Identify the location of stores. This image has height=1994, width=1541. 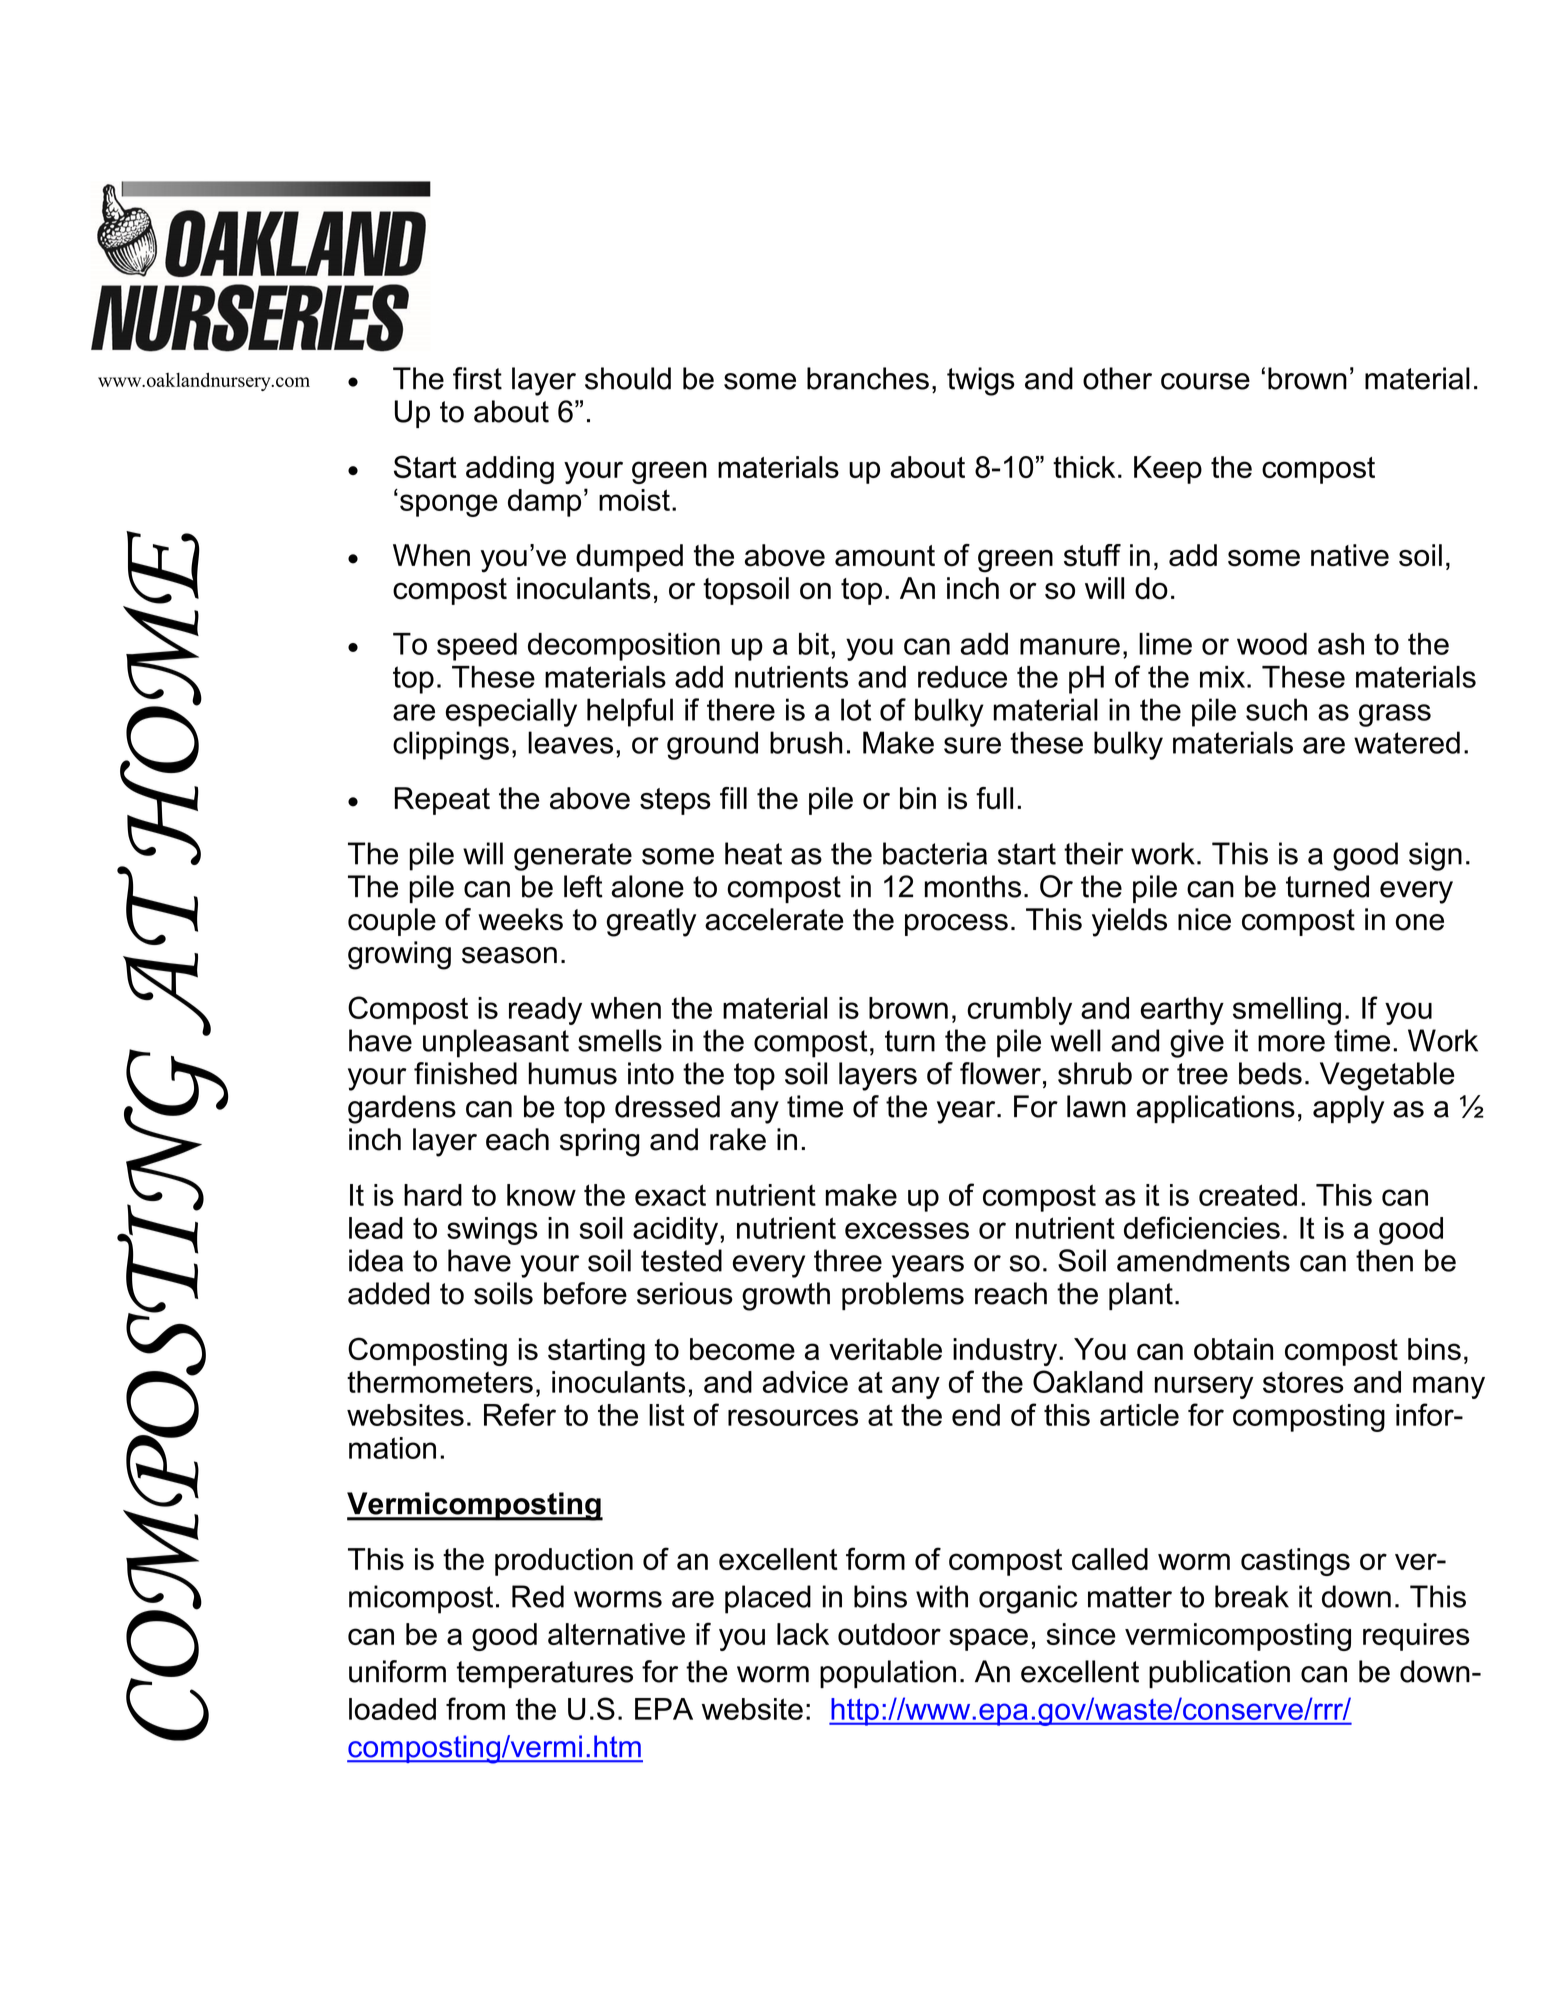
(1303, 1382).
